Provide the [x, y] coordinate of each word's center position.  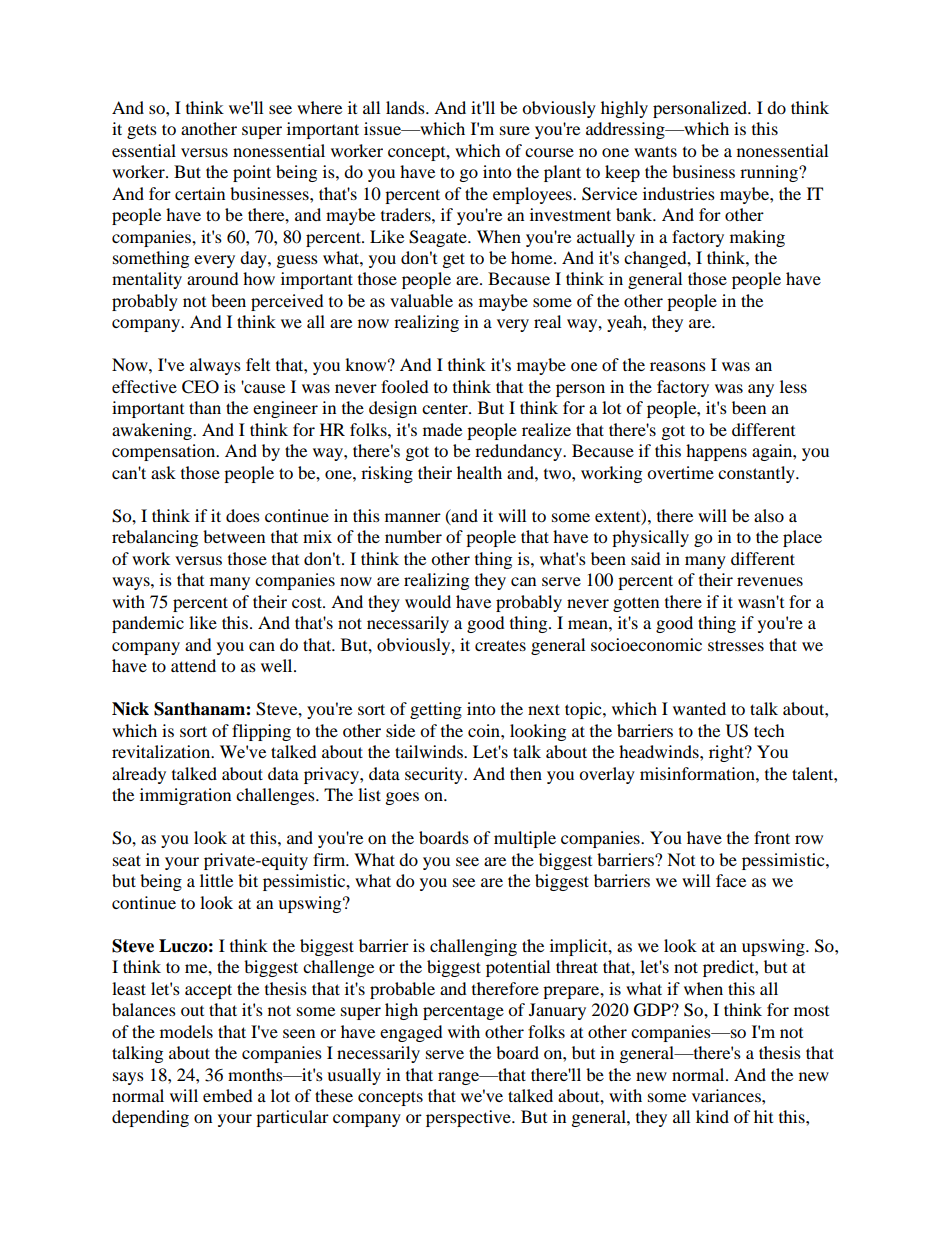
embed [228, 1095]
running [770, 173]
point [252, 173]
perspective [469, 1118]
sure [515, 130]
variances [727, 1095]
